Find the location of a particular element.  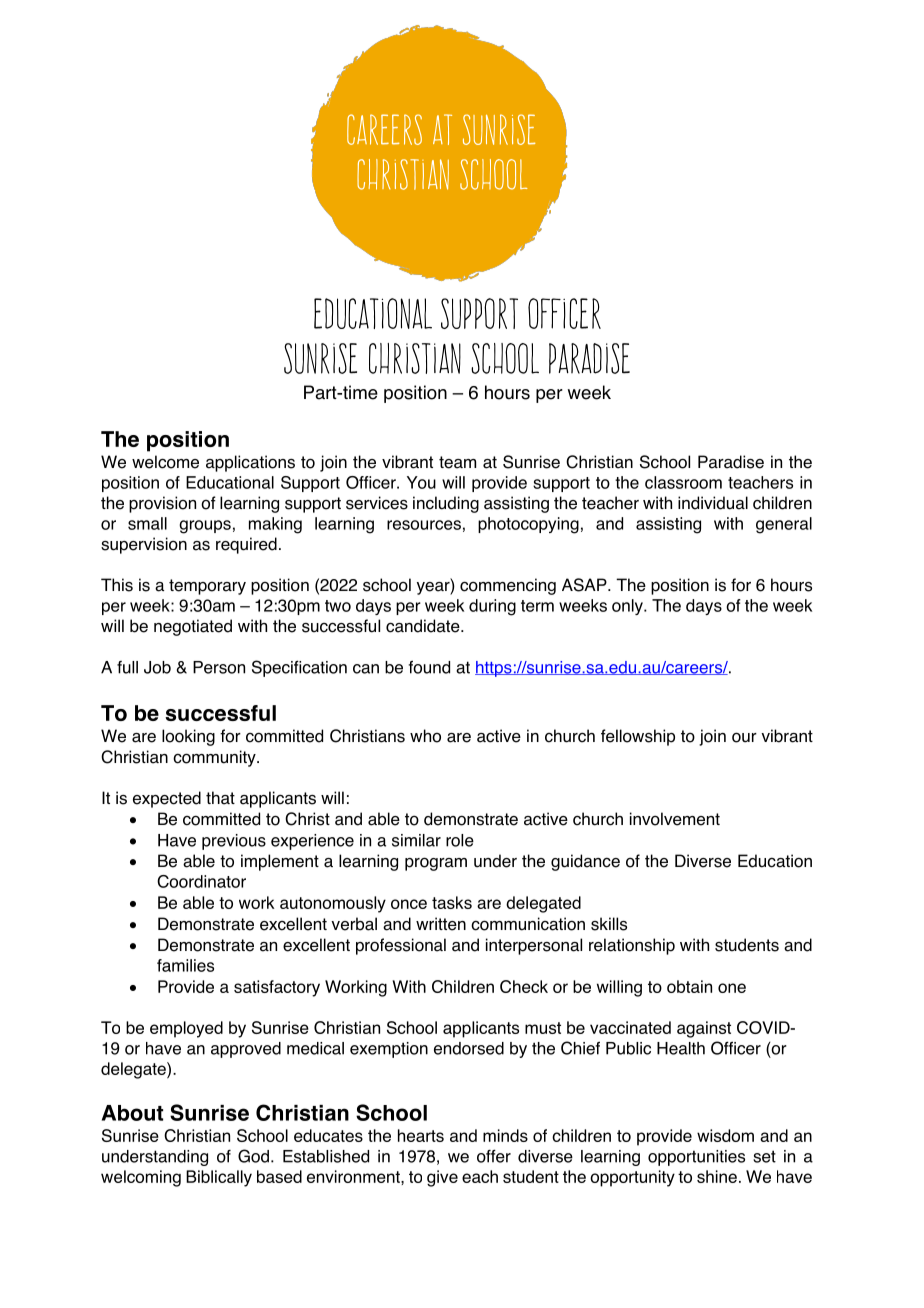

only is located at coordinates (628, 607).
